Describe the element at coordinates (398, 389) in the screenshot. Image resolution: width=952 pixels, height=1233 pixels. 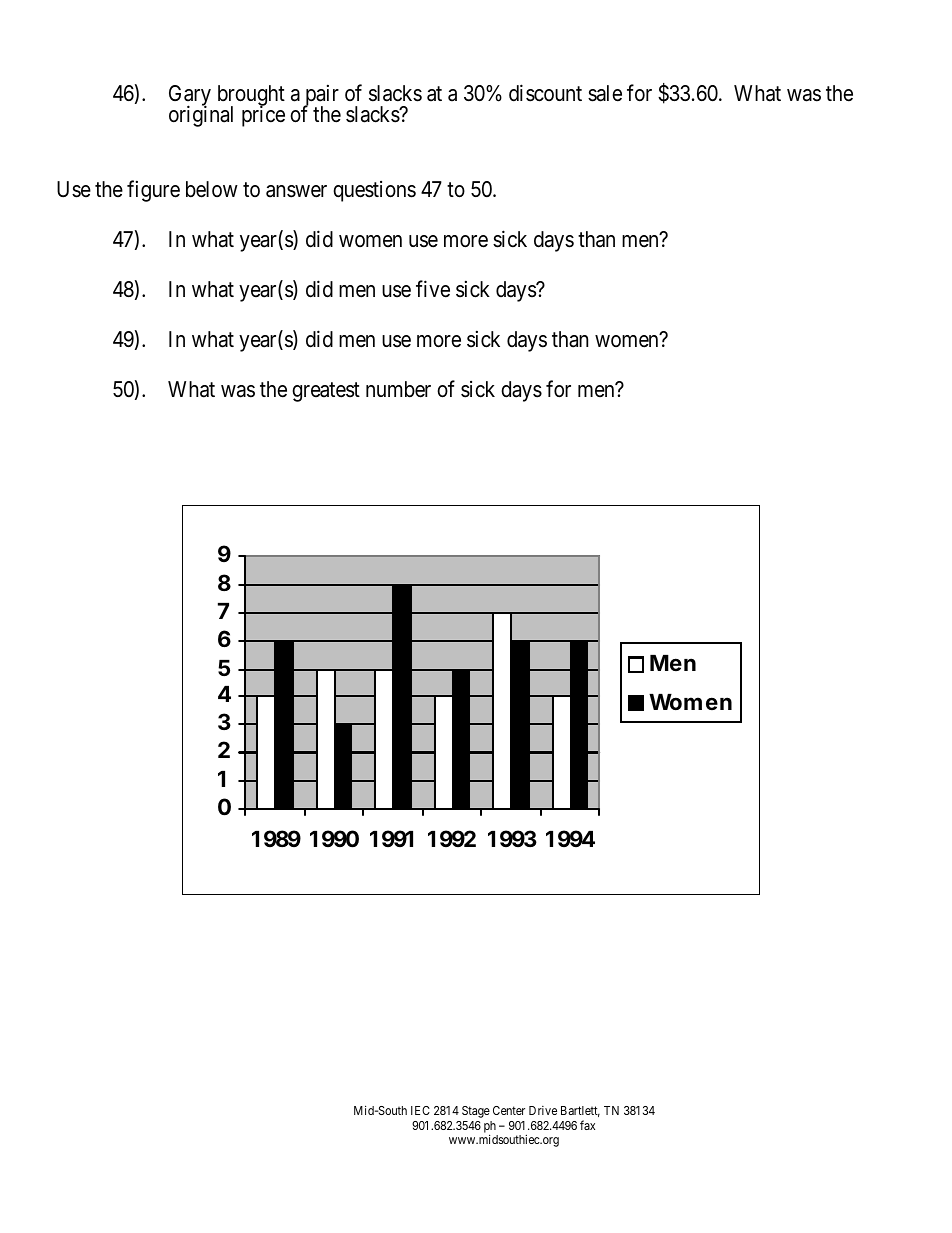
I see `number` at that location.
